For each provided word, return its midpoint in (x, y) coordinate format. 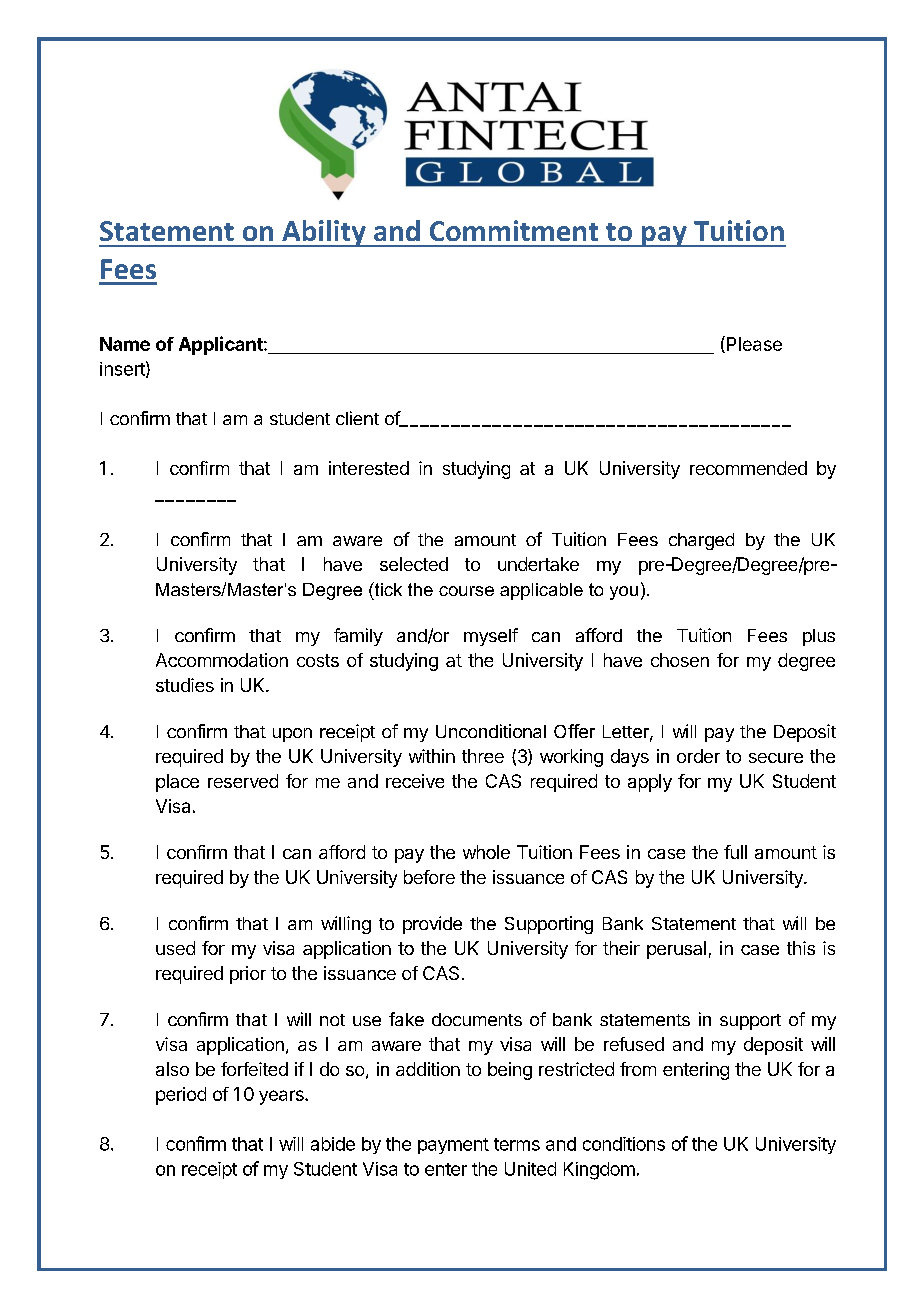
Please (753, 344)
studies (185, 685)
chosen (680, 660)
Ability (324, 233)
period (181, 1096)
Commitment (514, 230)
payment (453, 1146)
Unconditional (491, 731)
